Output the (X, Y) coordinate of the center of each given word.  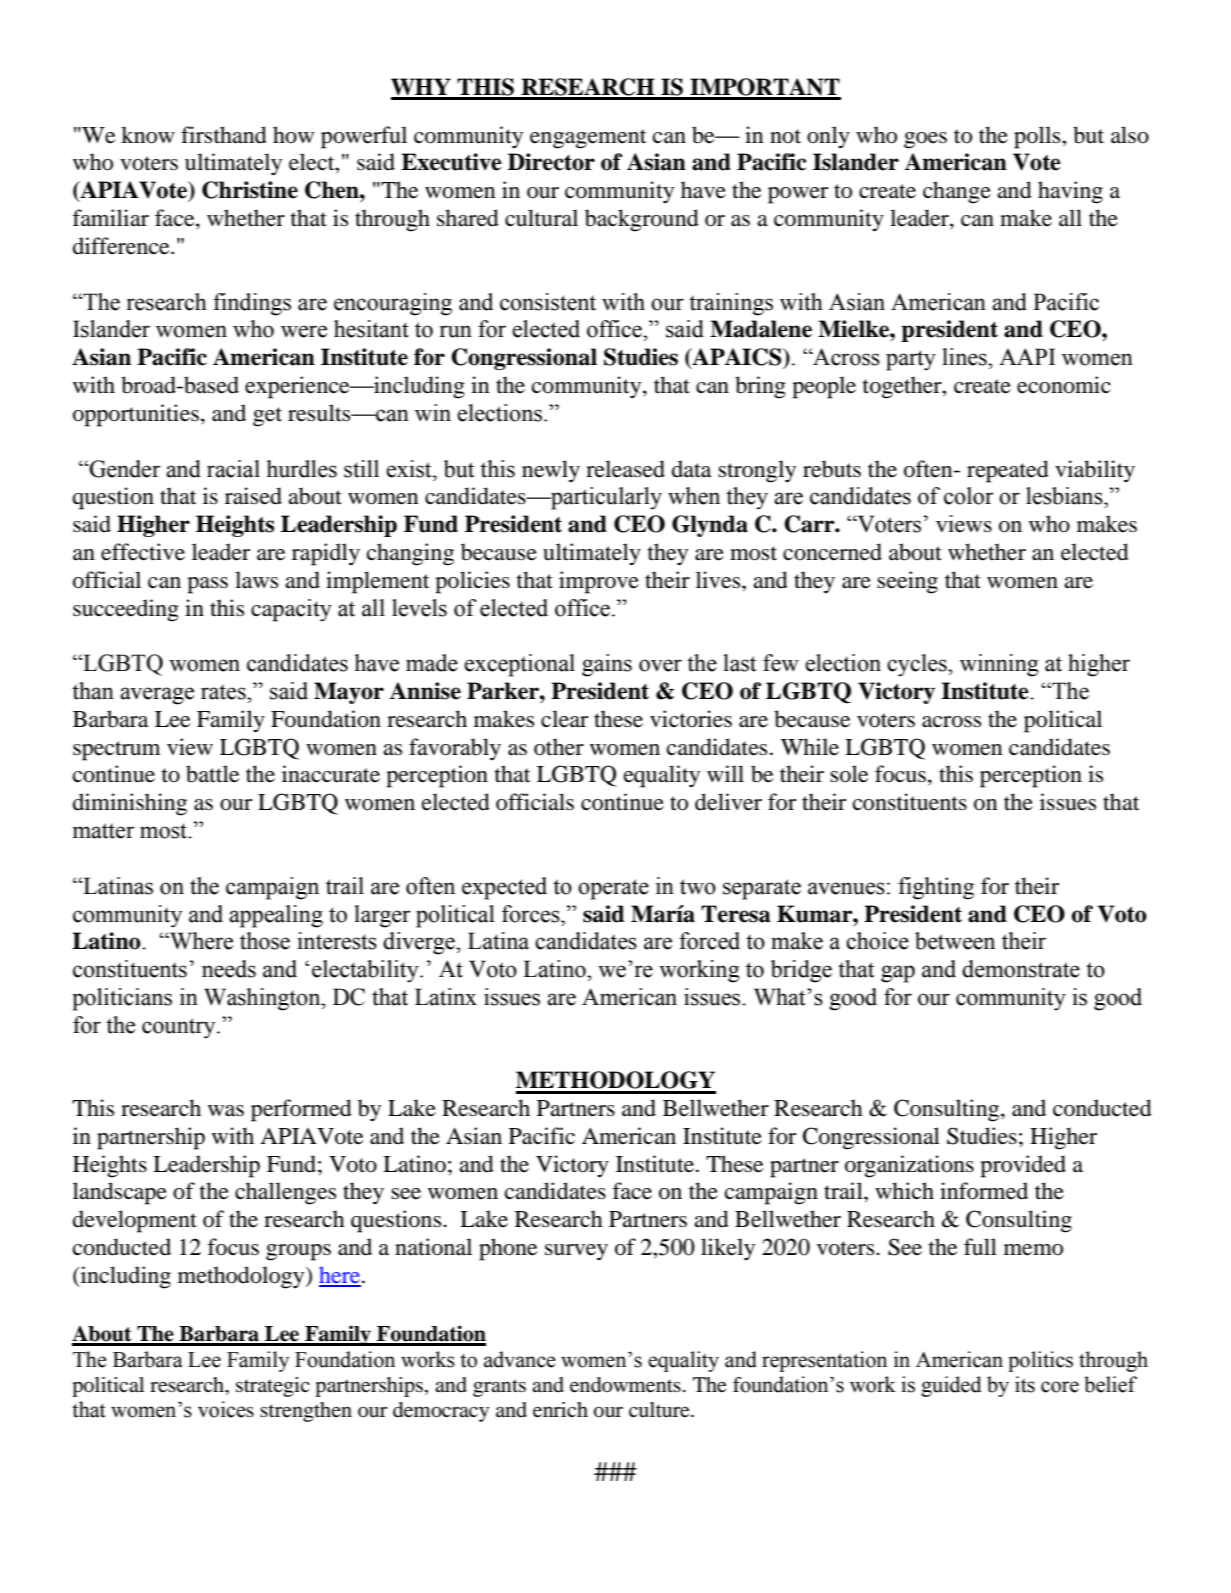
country (180, 1028)
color (969, 496)
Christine (250, 190)
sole (849, 774)
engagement (588, 139)
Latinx (446, 997)
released (625, 469)
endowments (625, 1385)
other (559, 747)
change (957, 192)
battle (212, 774)
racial (233, 469)
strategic (272, 1387)
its (1025, 1384)
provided (1023, 1166)
